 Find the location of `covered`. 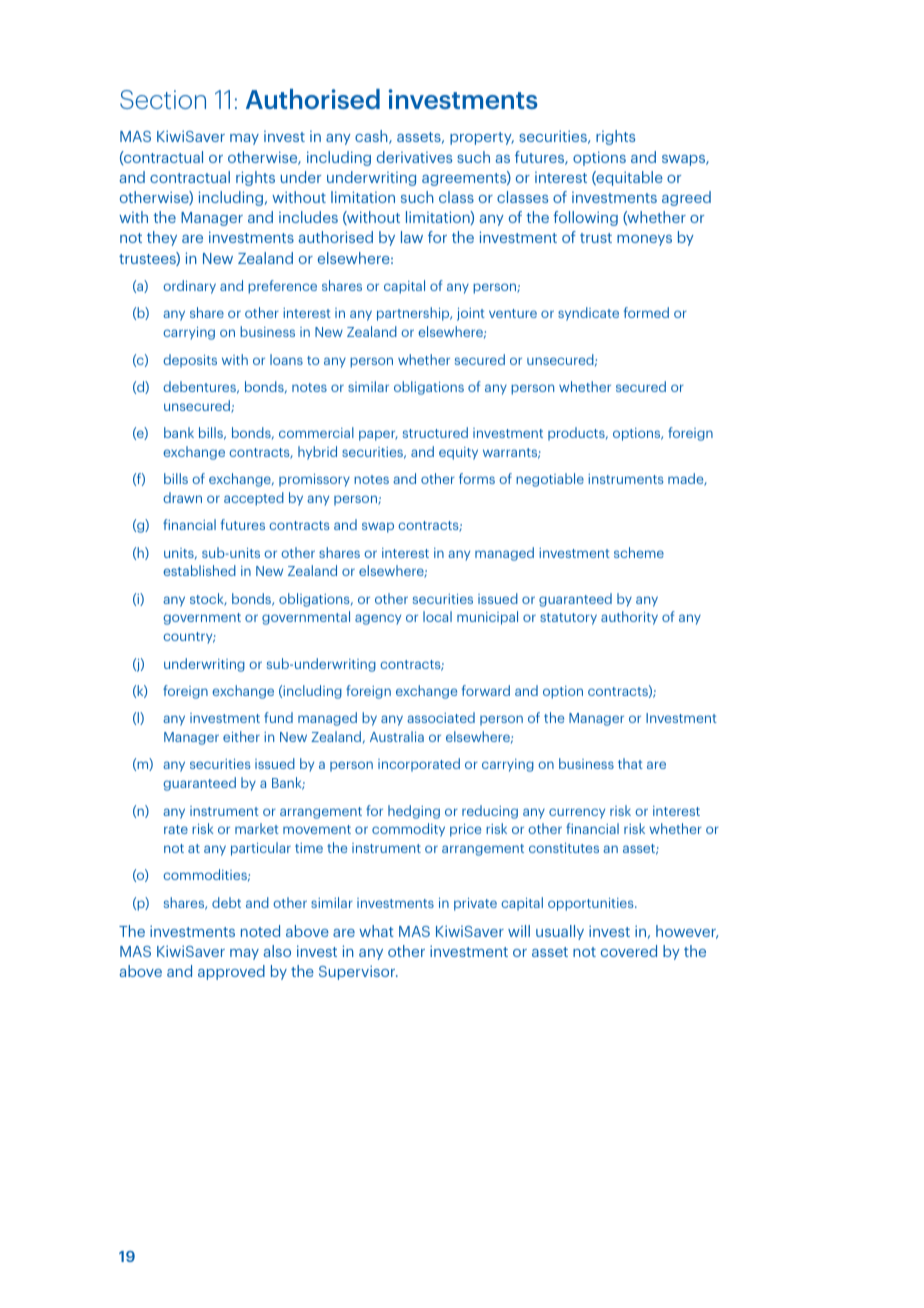

covered is located at coordinates (629, 951).
